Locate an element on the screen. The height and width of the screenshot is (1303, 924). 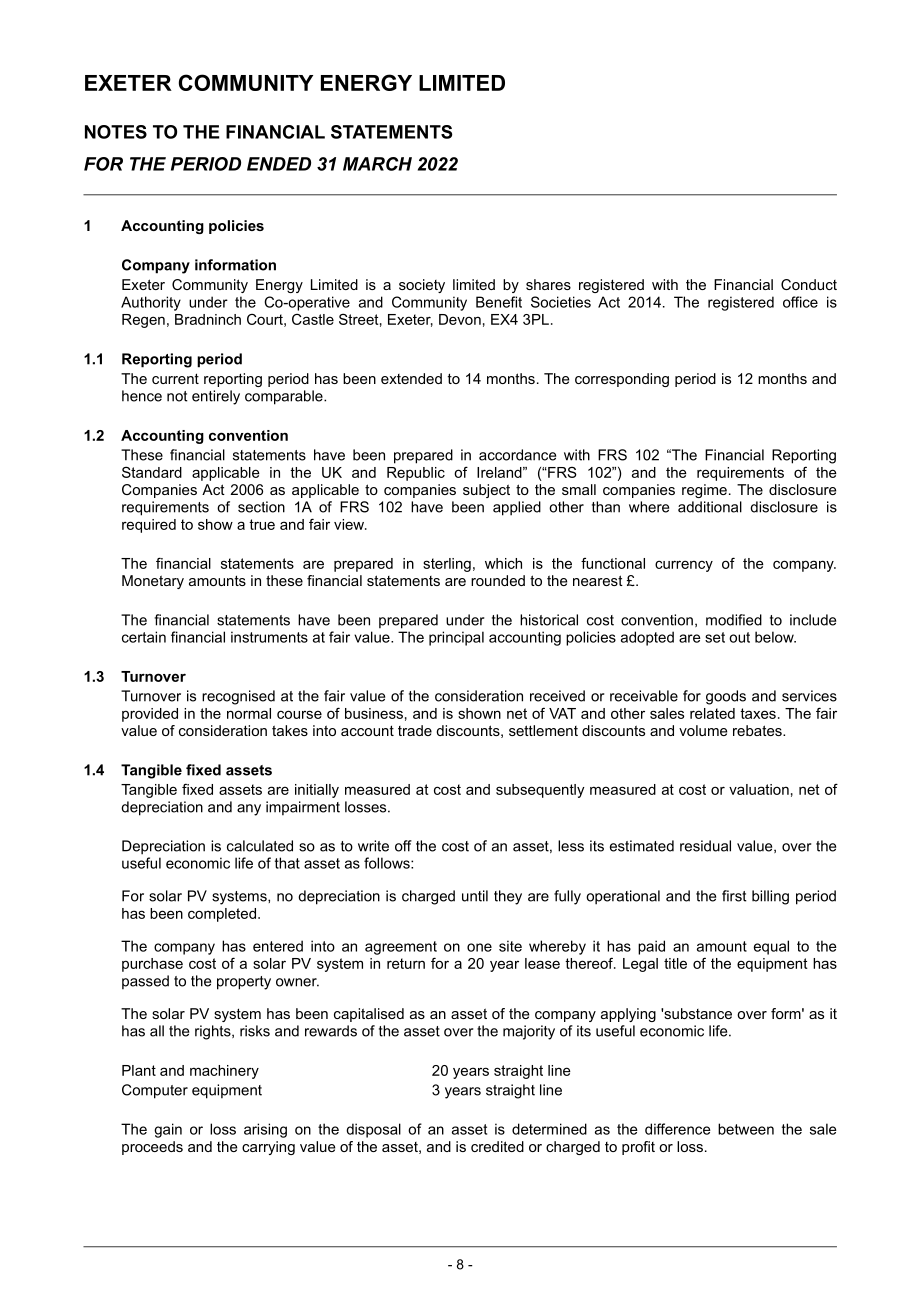
credited is located at coordinates (497, 1146).
